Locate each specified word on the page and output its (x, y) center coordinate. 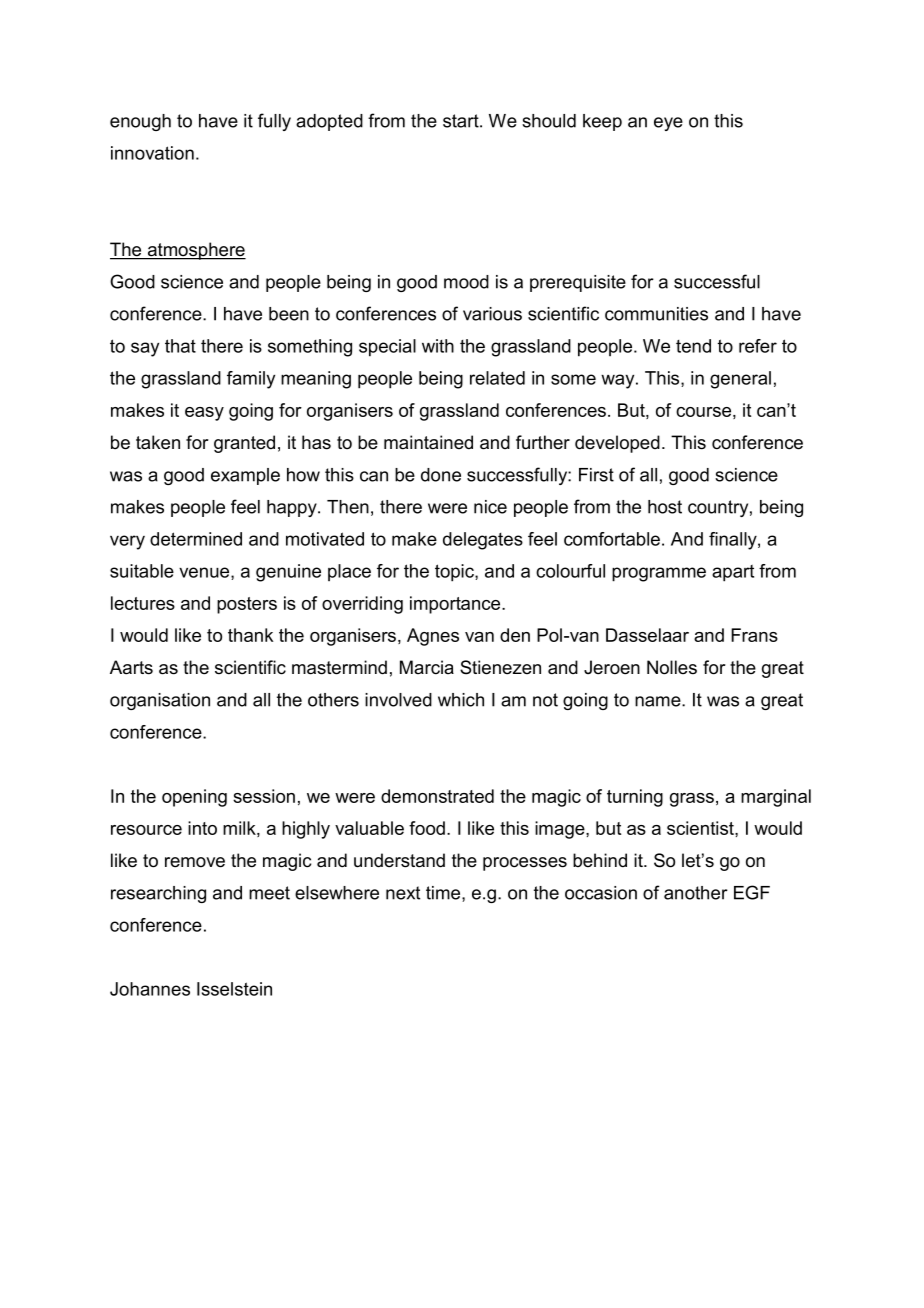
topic (455, 573)
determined (196, 539)
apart (733, 573)
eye (668, 124)
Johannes (150, 989)
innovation (152, 153)
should (549, 121)
